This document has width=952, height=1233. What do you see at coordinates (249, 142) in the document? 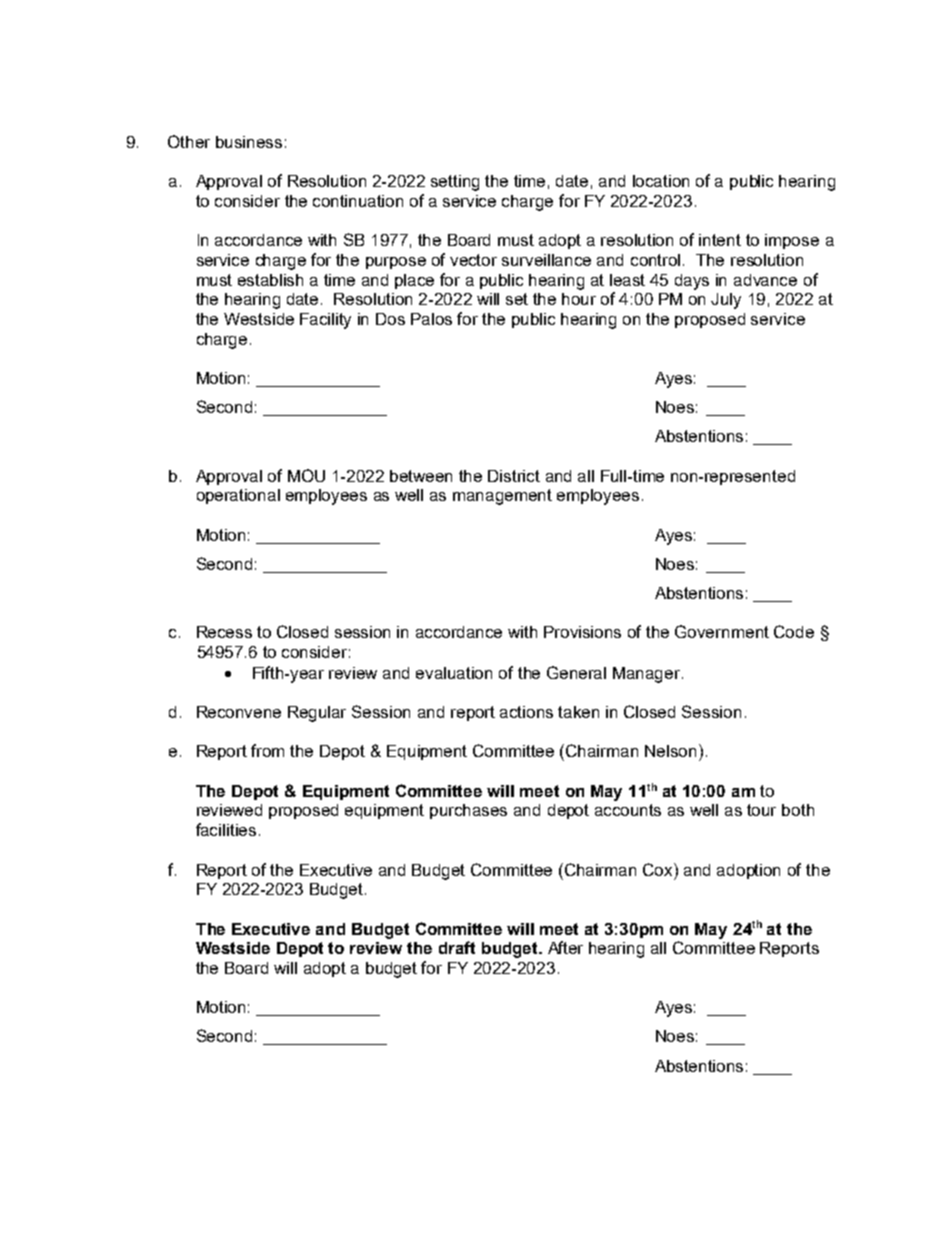
I see `business` at bounding box center [249, 142].
